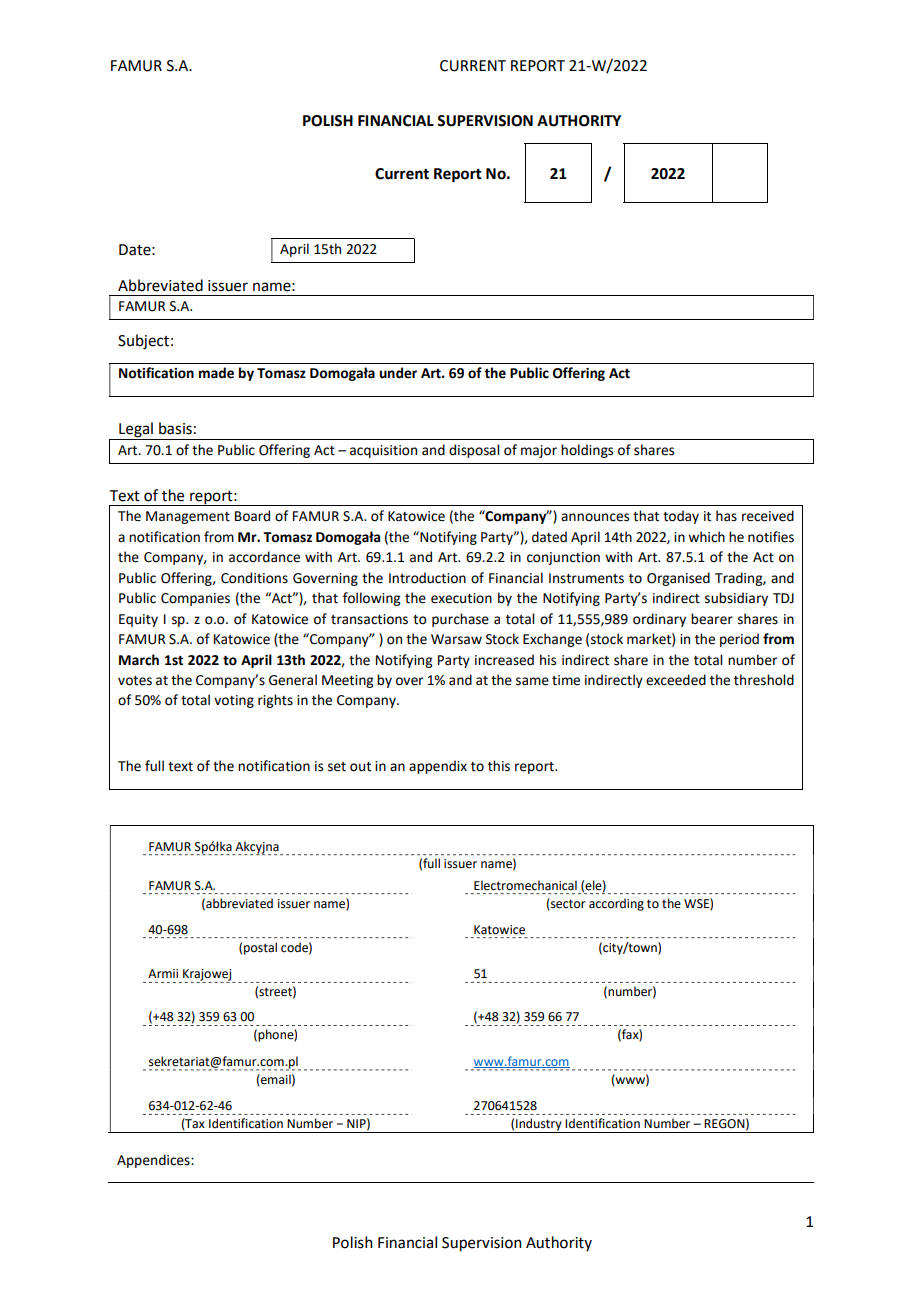 The width and height of the screenshot is (924, 1308). I want to click on postal, so click(260, 948).
